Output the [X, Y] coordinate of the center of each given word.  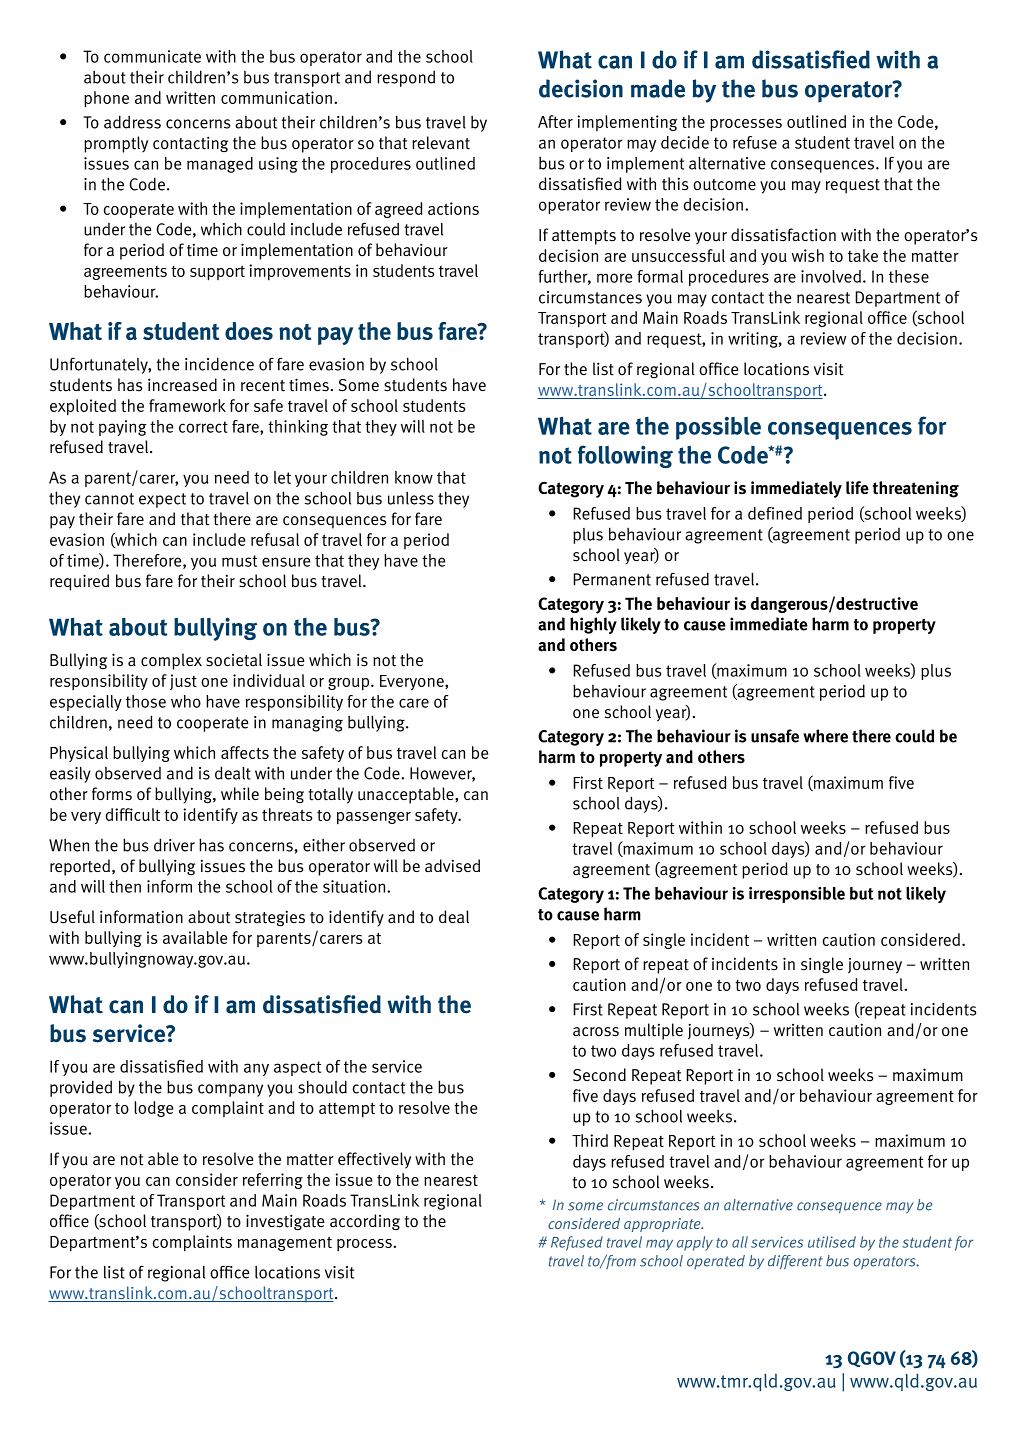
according [365, 1222]
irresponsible [797, 895]
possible [718, 428]
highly [593, 625]
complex [171, 661]
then [125, 886]
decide [685, 142]
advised [452, 866]
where [825, 736]
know [414, 477]
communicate [152, 56]
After [555, 121]
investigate [285, 1222]
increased [182, 385]
